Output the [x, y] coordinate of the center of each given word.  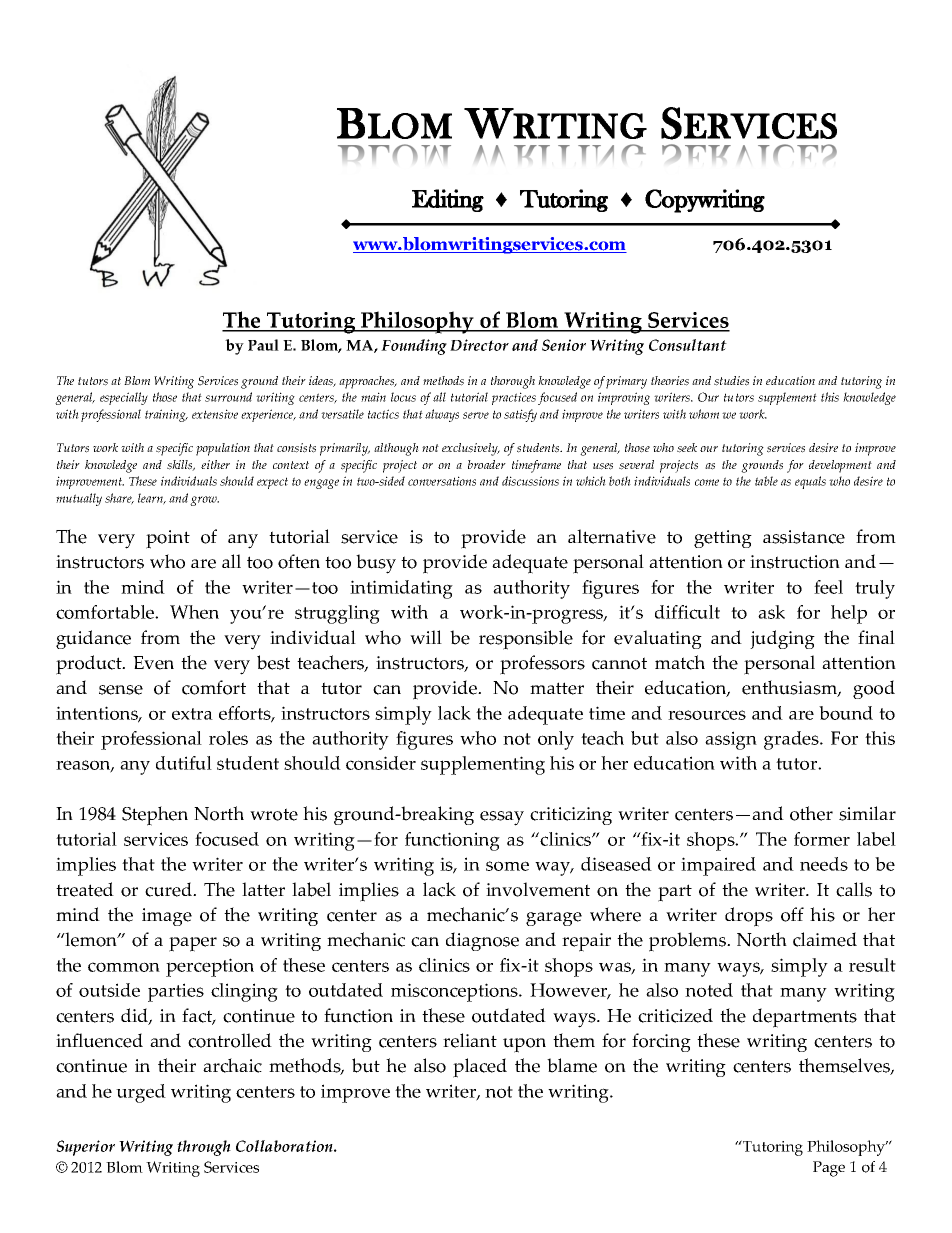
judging [782, 639]
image [167, 917]
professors [542, 665]
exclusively [471, 449]
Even [153, 663]
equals [810, 482]
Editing [448, 200]
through [204, 1148]
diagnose [482, 941]
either [215, 464]
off [792, 914]
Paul [263, 345]
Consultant [688, 345]
